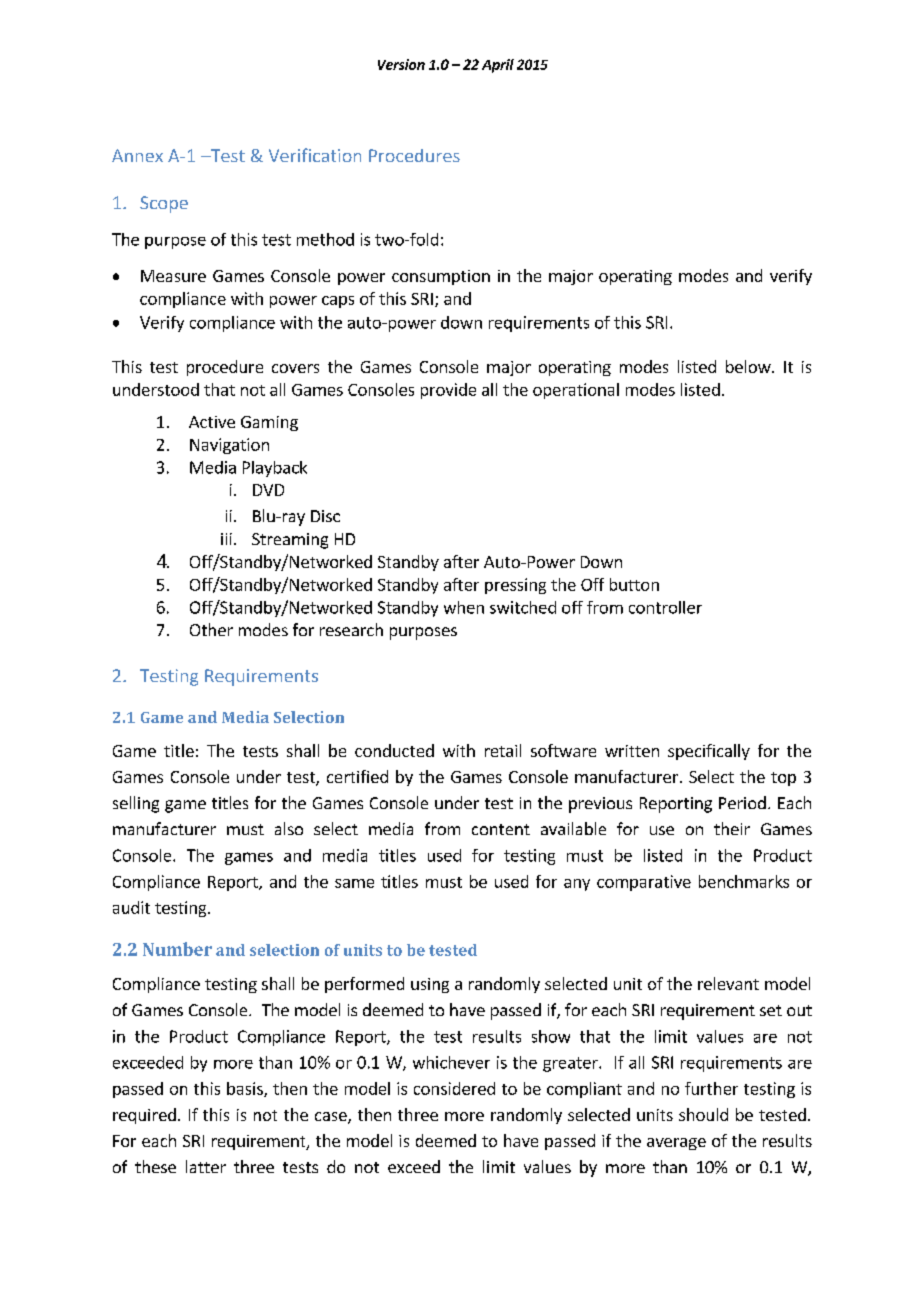 The width and height of the page is (924, 1308). Describe the element at coordinates (206, 1166) in the page. I see `latter` at that location.
